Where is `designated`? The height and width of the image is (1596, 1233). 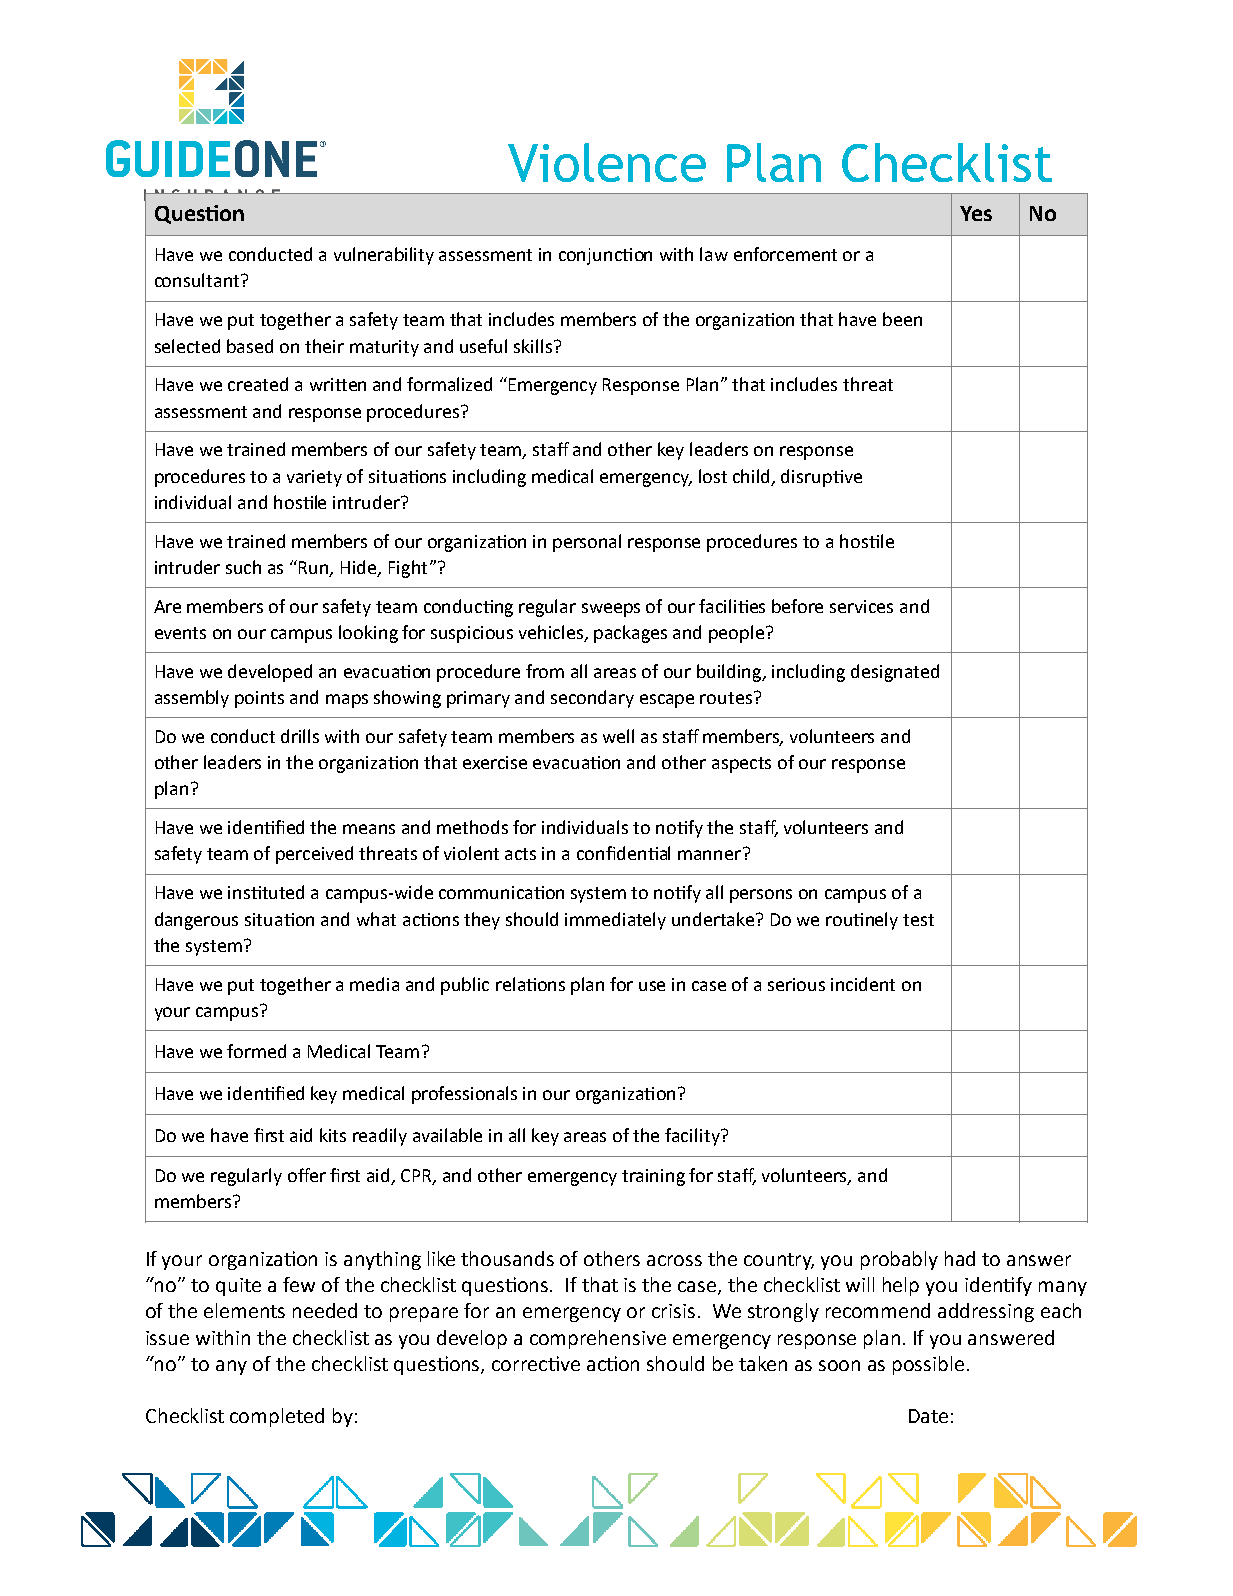 designated is located at coordinates (895, 673).
